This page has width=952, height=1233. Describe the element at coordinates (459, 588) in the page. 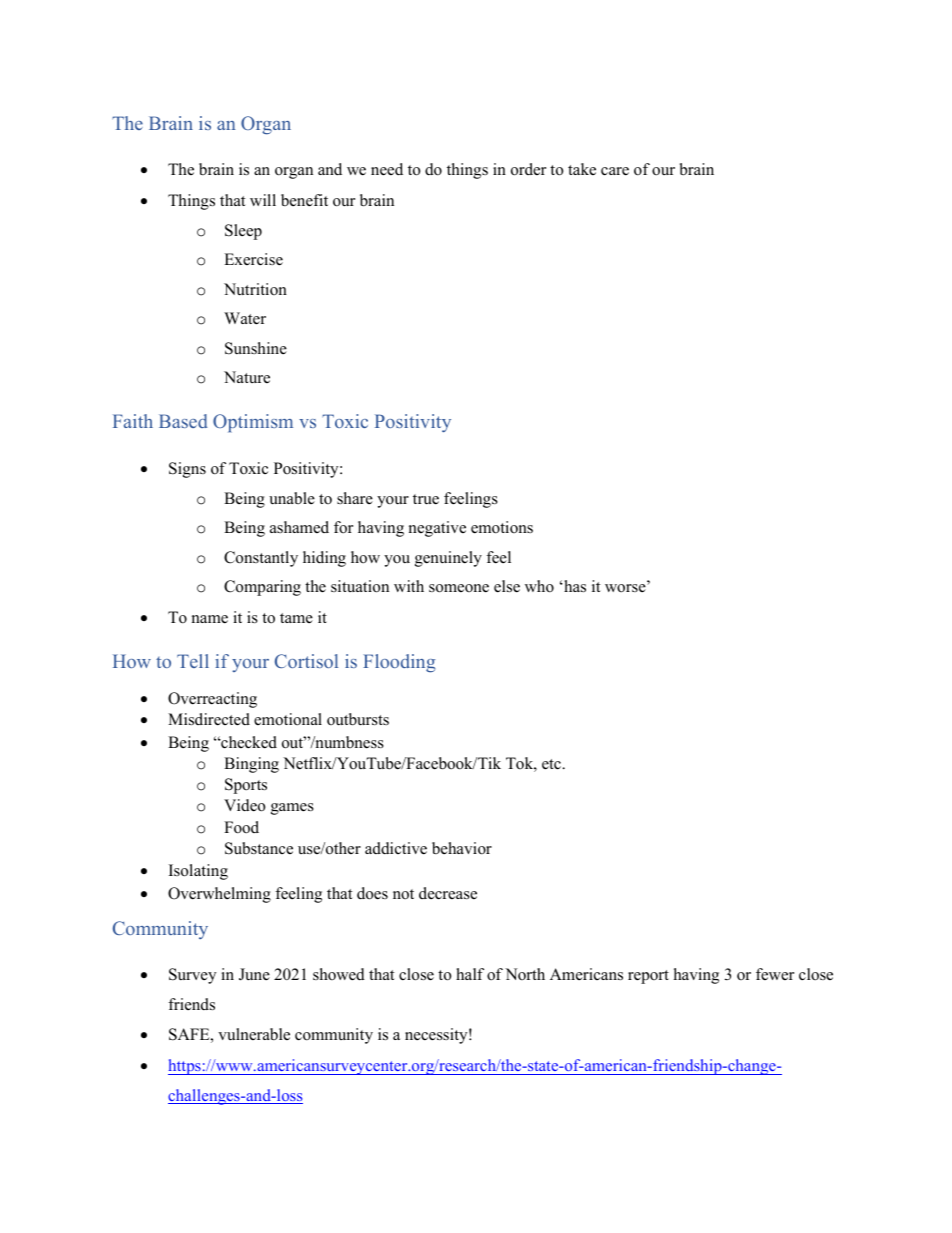

I see `someone` at that location.
